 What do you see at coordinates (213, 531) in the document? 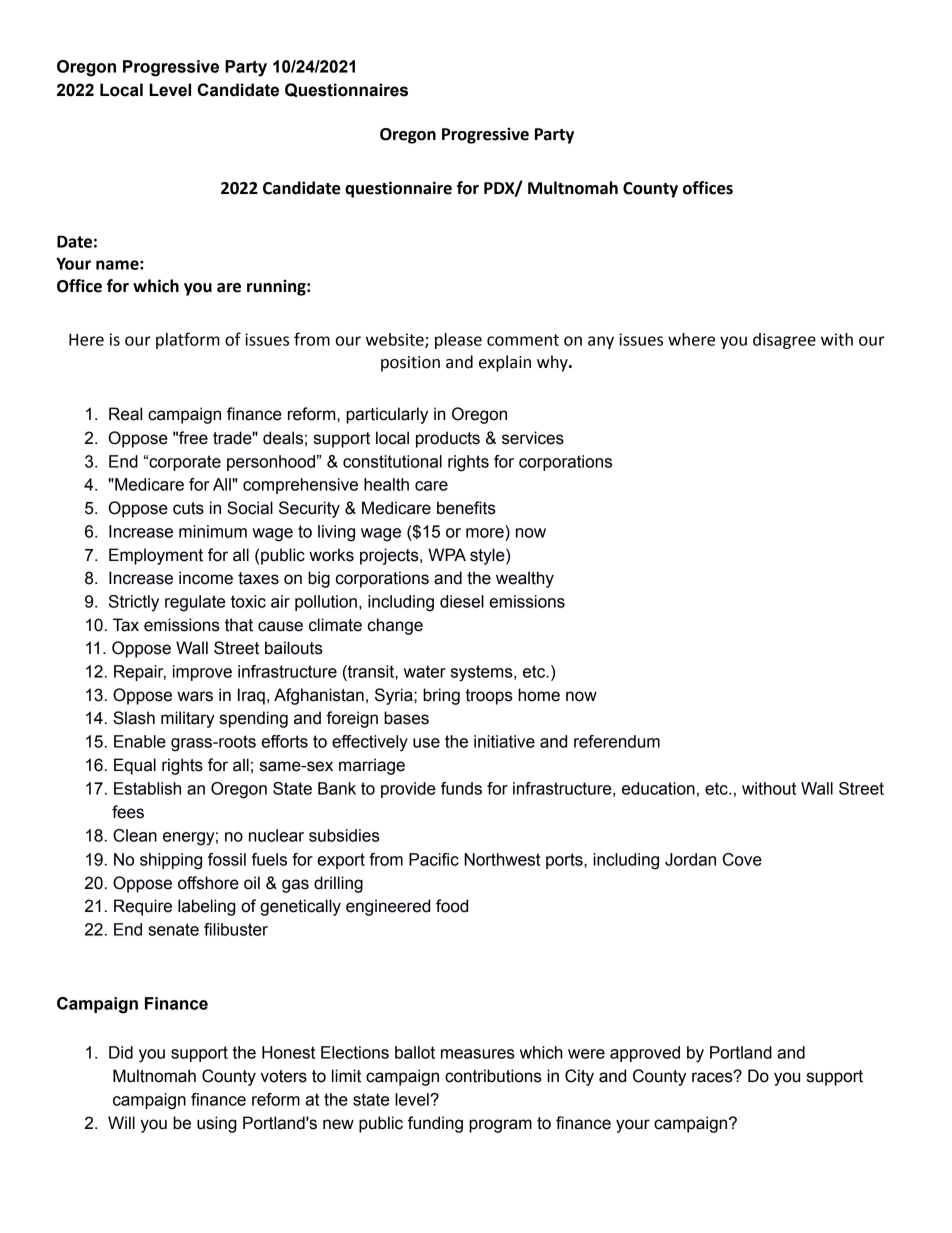
I see `minimum` at bounding box center [213, 531].
